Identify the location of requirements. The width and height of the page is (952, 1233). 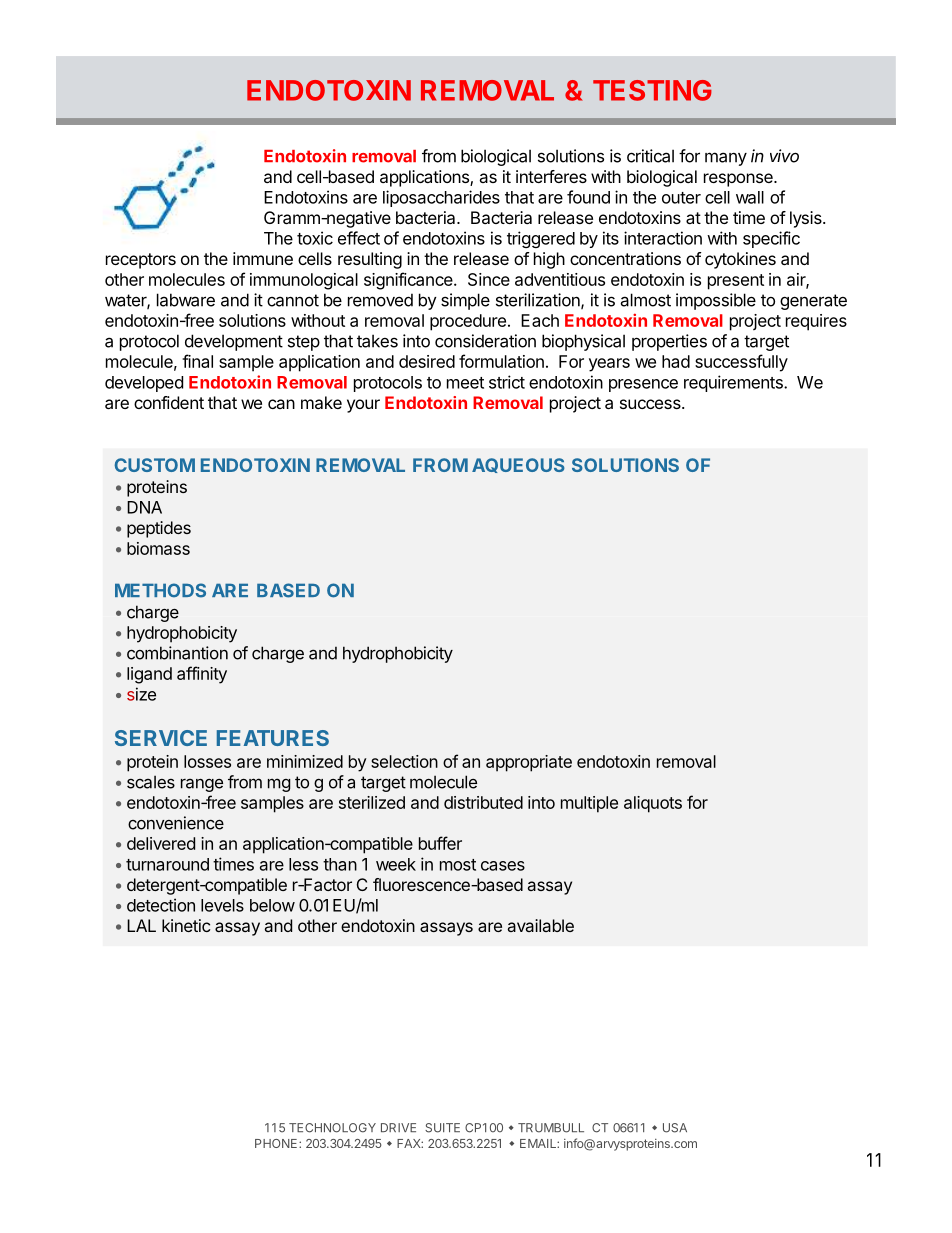
(734, 383).
